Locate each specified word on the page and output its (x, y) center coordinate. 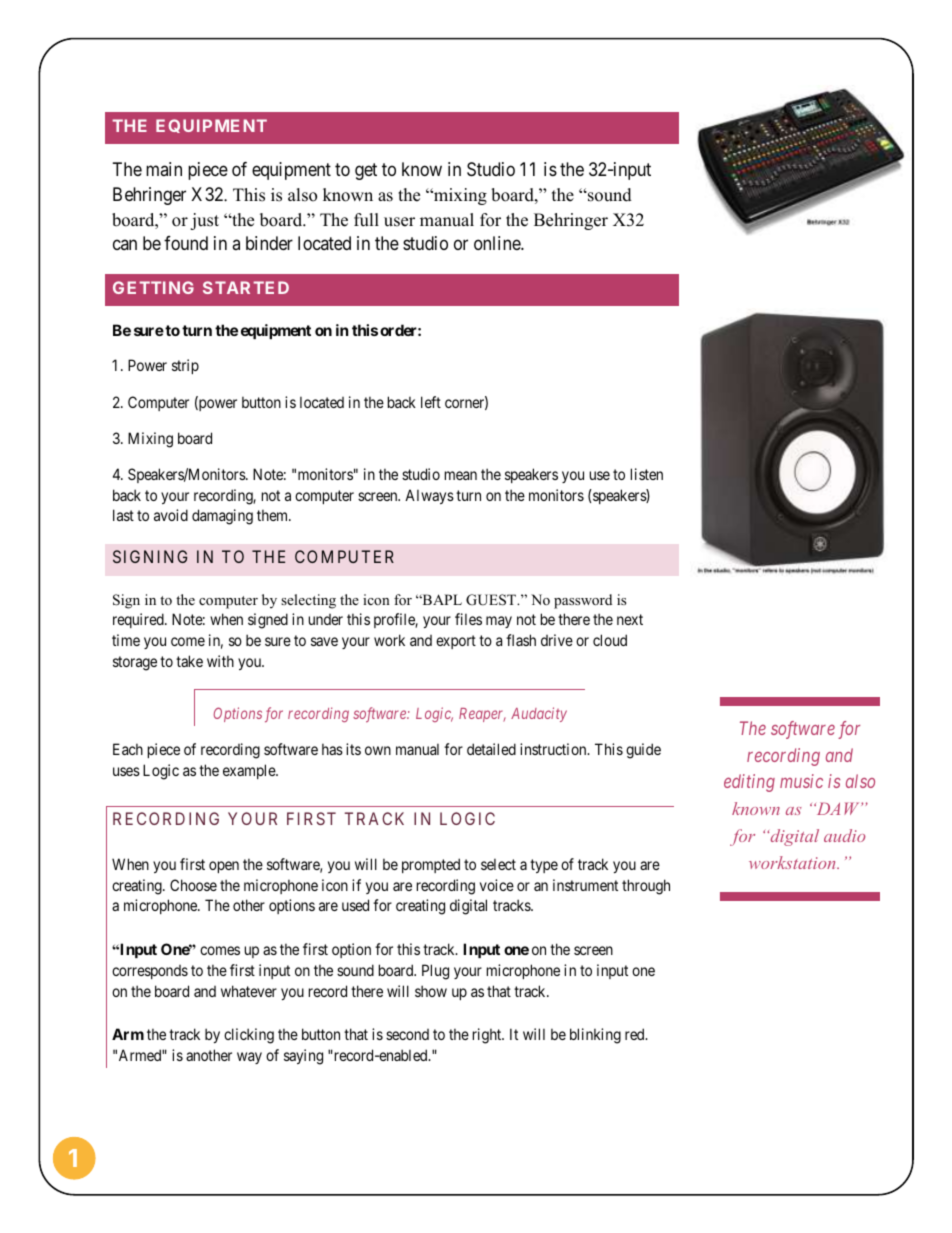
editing (749, 783)
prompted (431, 865)
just (204, 221)
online (498, 243)
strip (185, 366)
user (399, 222)
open (224, 867)
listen (647, 474)
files (468, 619)
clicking (249, 1036)
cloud (610, 640)
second (407, 1034)
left (431, 402)
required (139, 620)
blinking (595, 1036)
